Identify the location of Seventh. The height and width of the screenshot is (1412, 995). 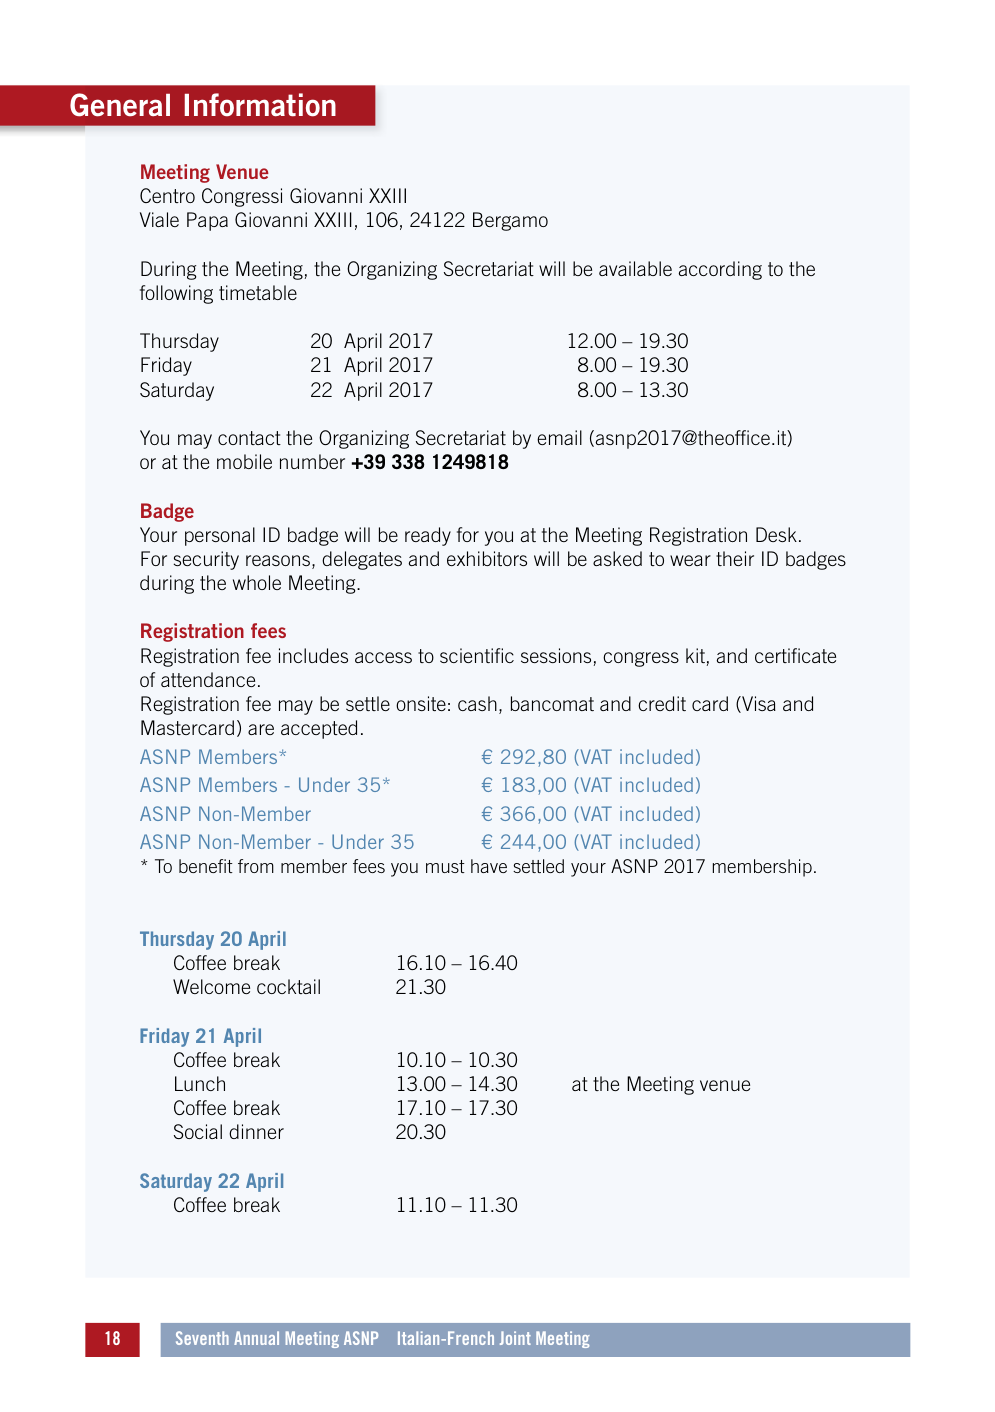
(202, 1338).
